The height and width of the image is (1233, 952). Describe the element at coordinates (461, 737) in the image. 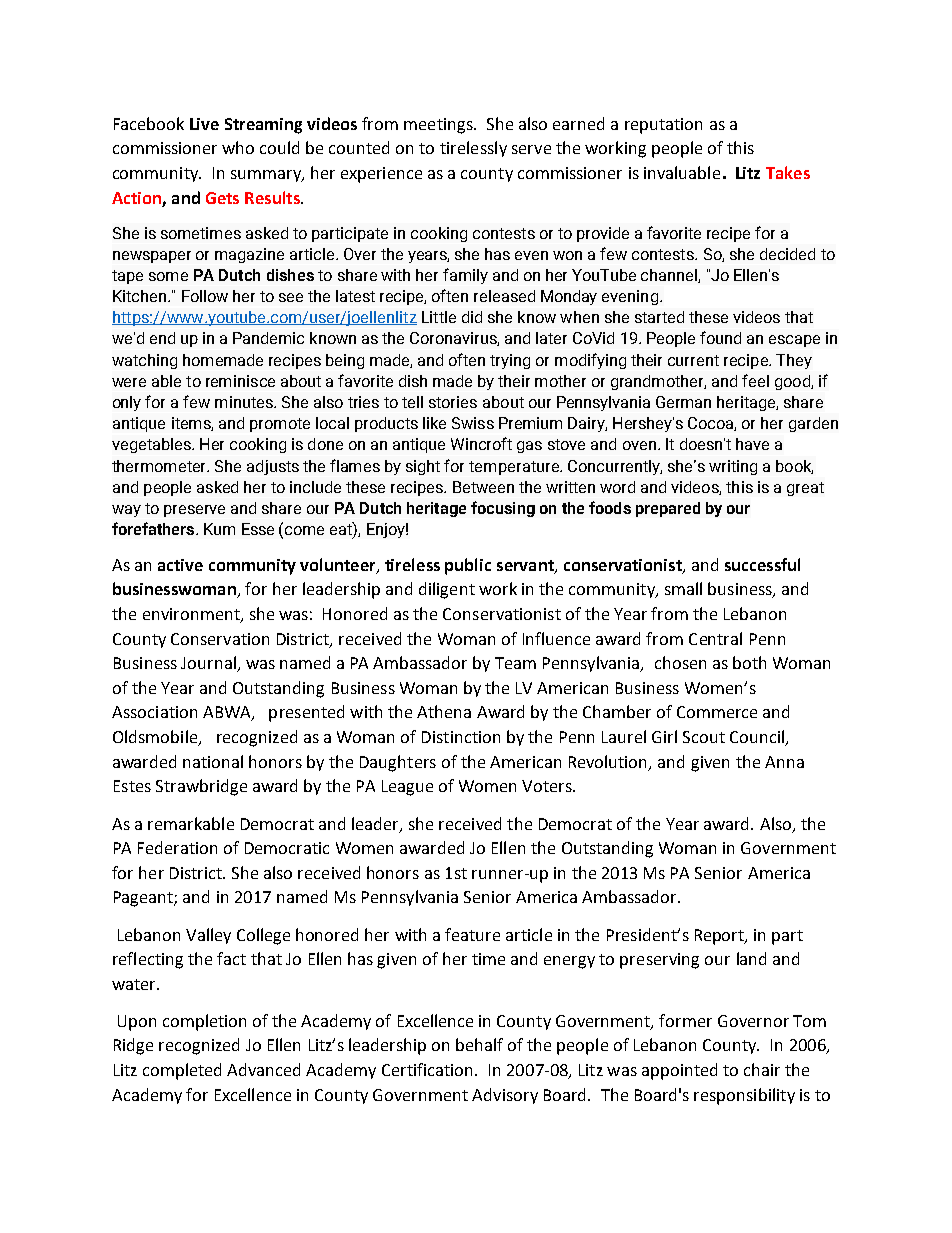

I see `Distinction` at that location.
